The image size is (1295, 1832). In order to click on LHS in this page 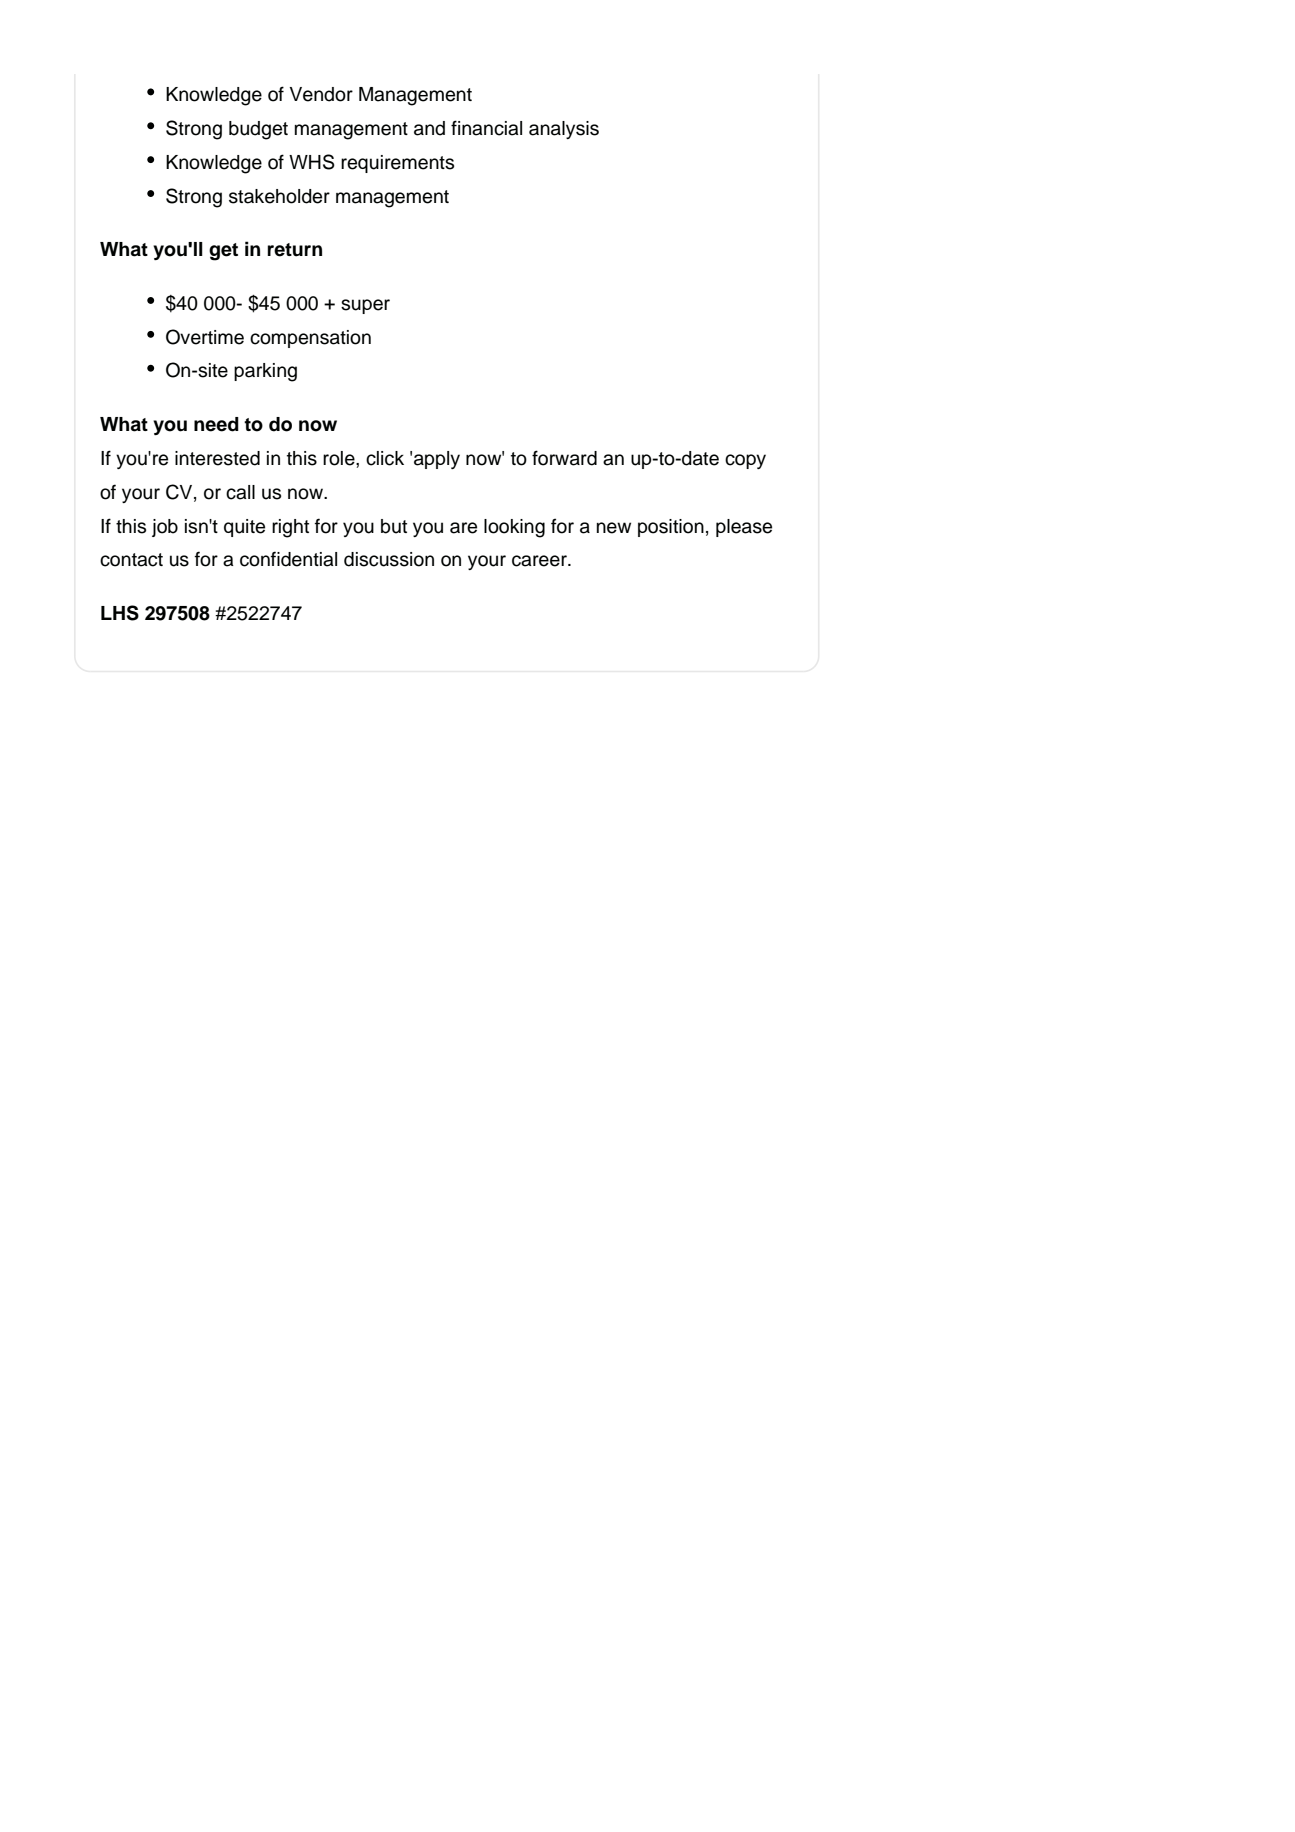, I will do `click(120, 613)`.
